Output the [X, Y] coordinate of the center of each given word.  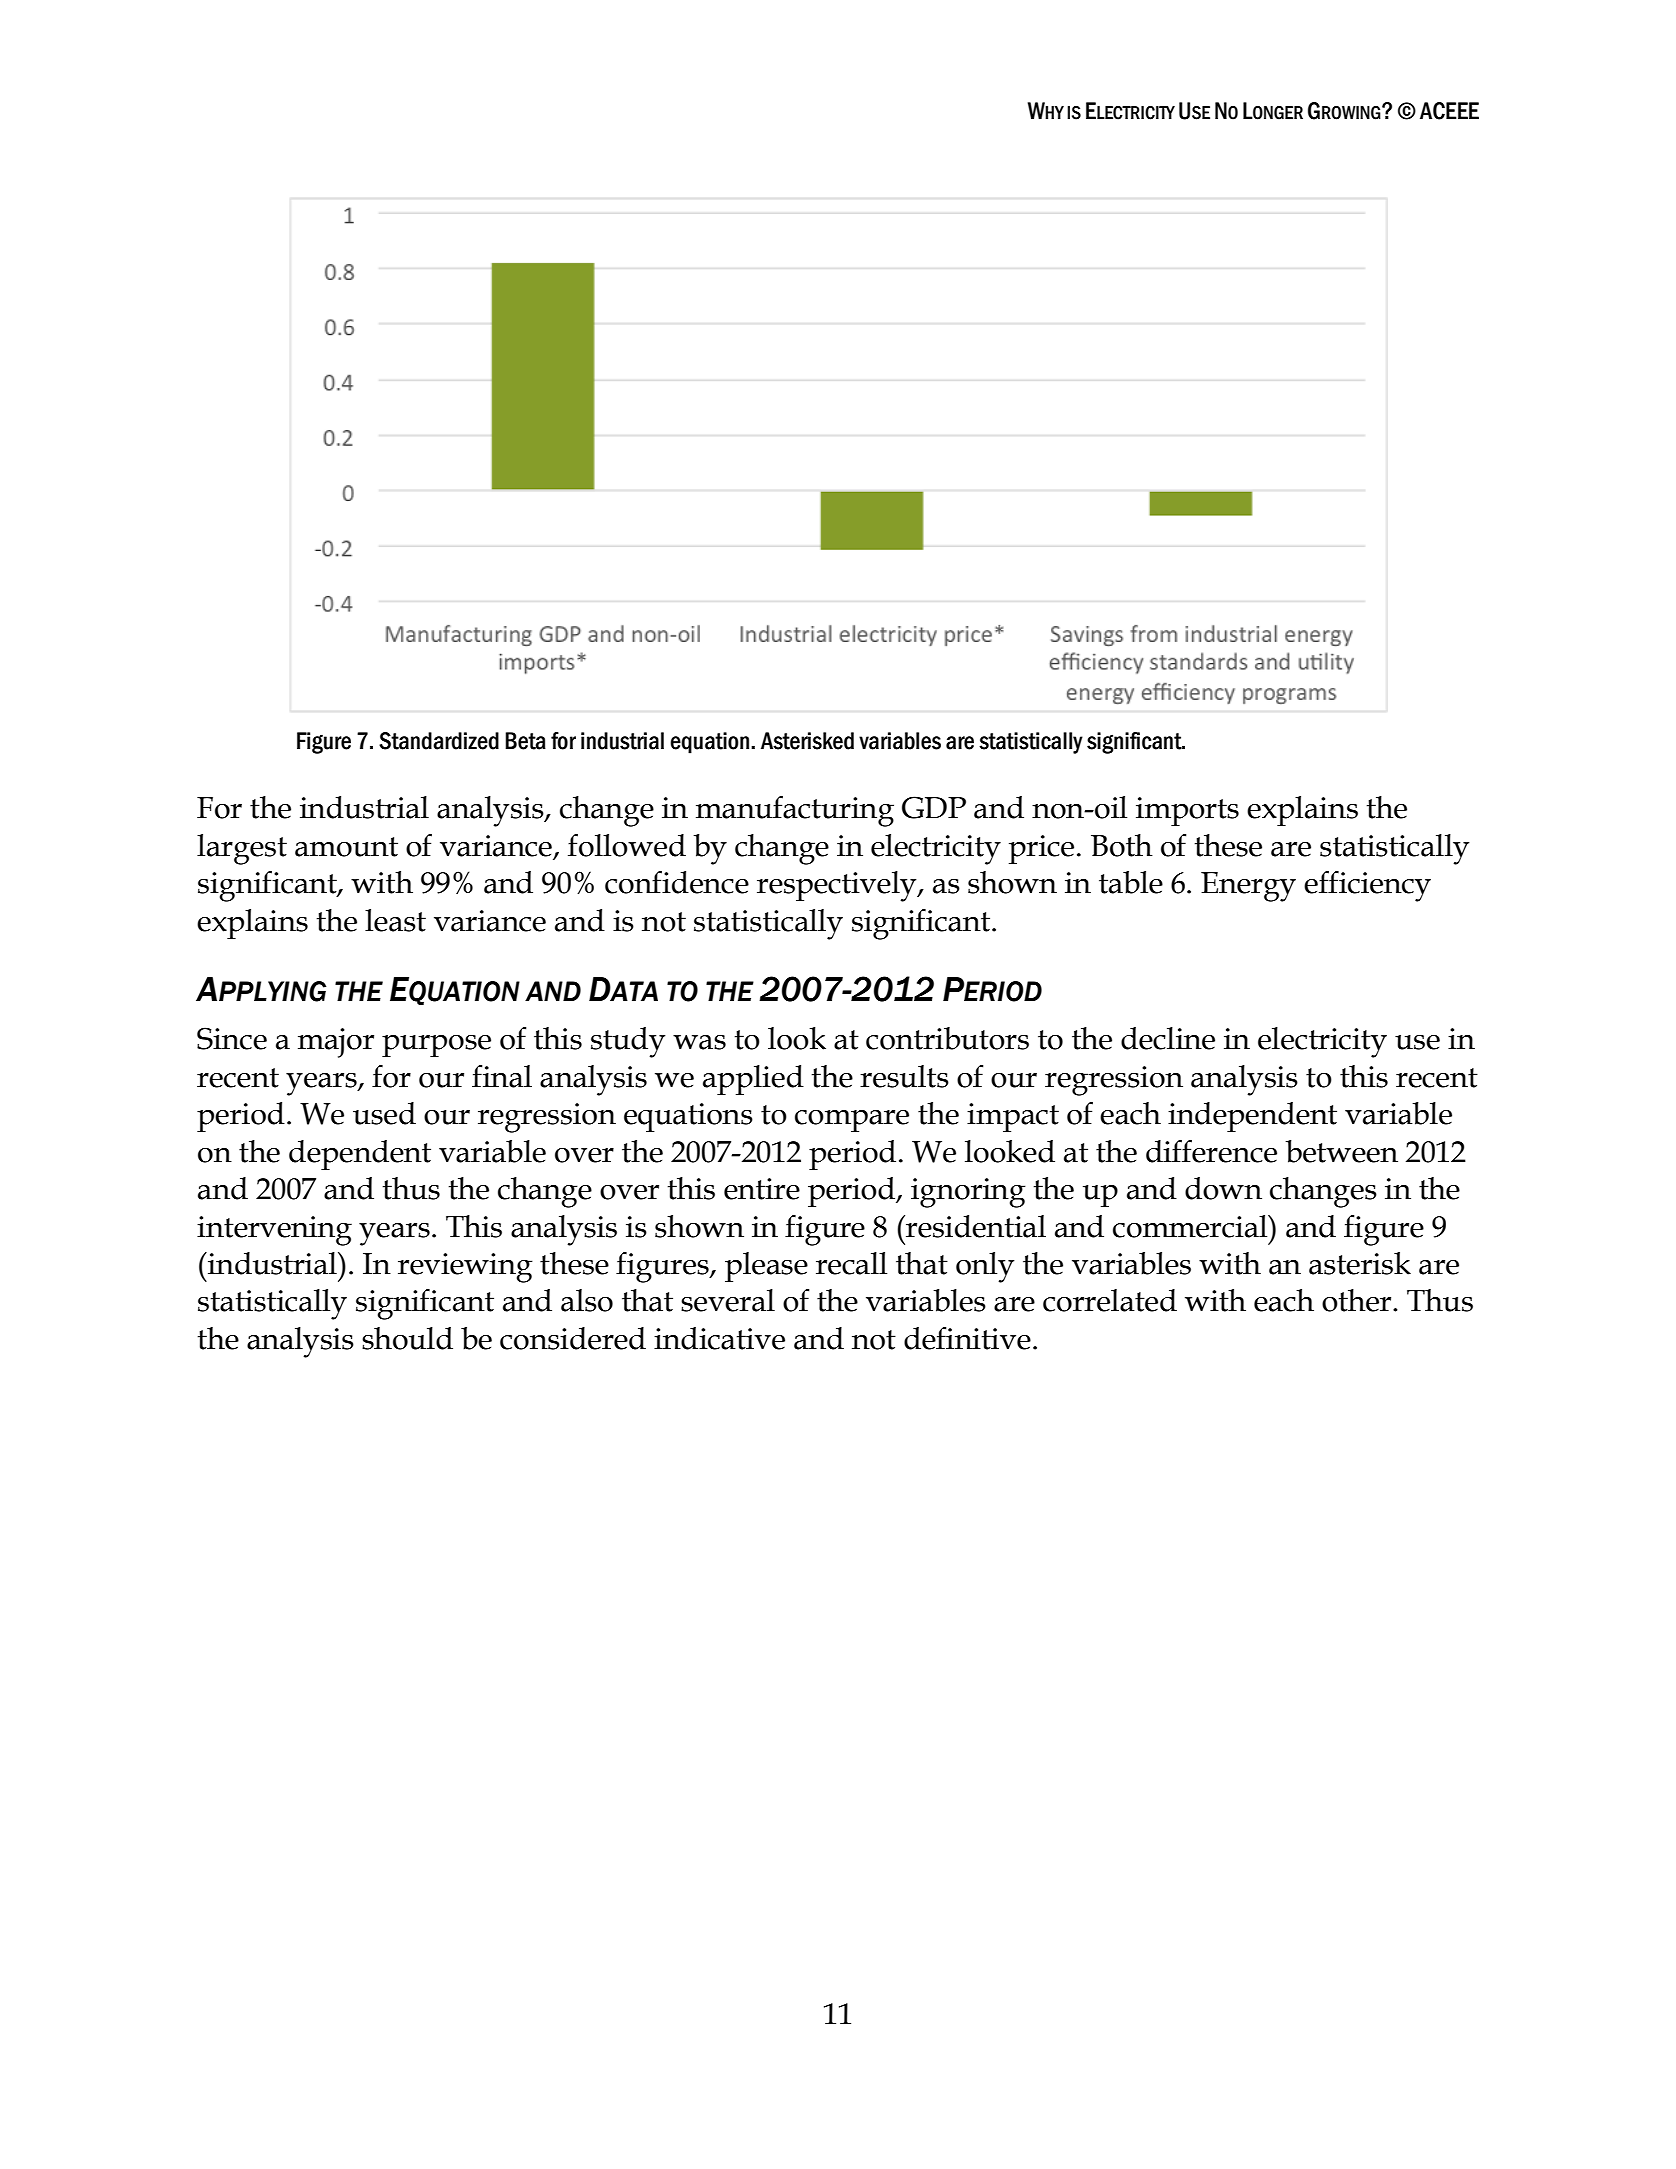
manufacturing [795, 811]
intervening [274, 1231]
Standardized [439, 741]
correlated [1110, 1300]
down [1223, 1188]
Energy [1248, 887]
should [407, 1338]
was [699, 1042]
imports [1187, 811]
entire [762, 1189]
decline [1168, 1038]
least [395, 920]
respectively [838, 886]
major [336, 1043]
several [728, 1300]
